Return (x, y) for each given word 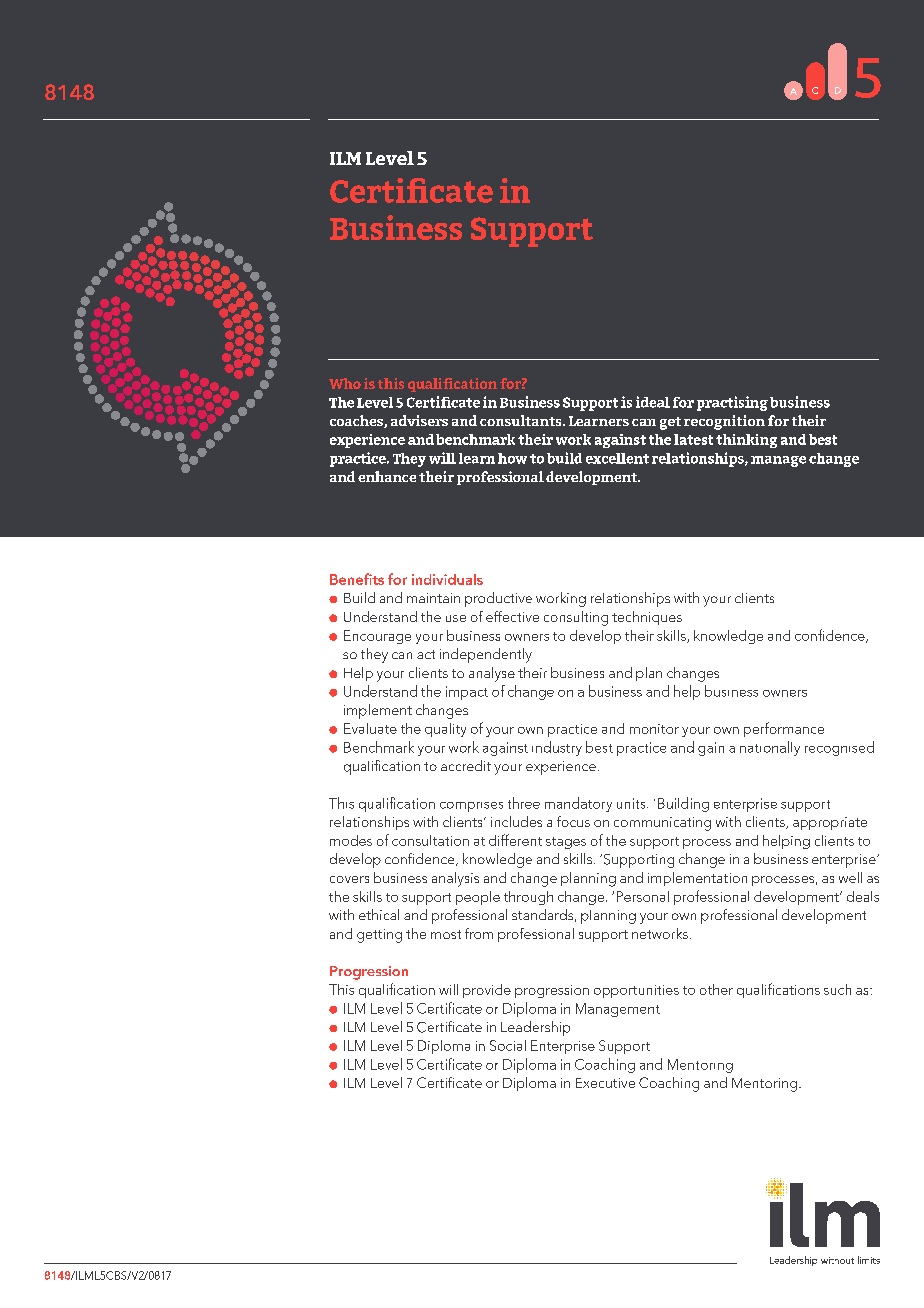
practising (732, 403)
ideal (653, 402)
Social (508, 1045)
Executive (605, 1083)
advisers (419, 420)
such (837, 989)
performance (784, 729)
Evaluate (370, 728)
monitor (654, 729)
